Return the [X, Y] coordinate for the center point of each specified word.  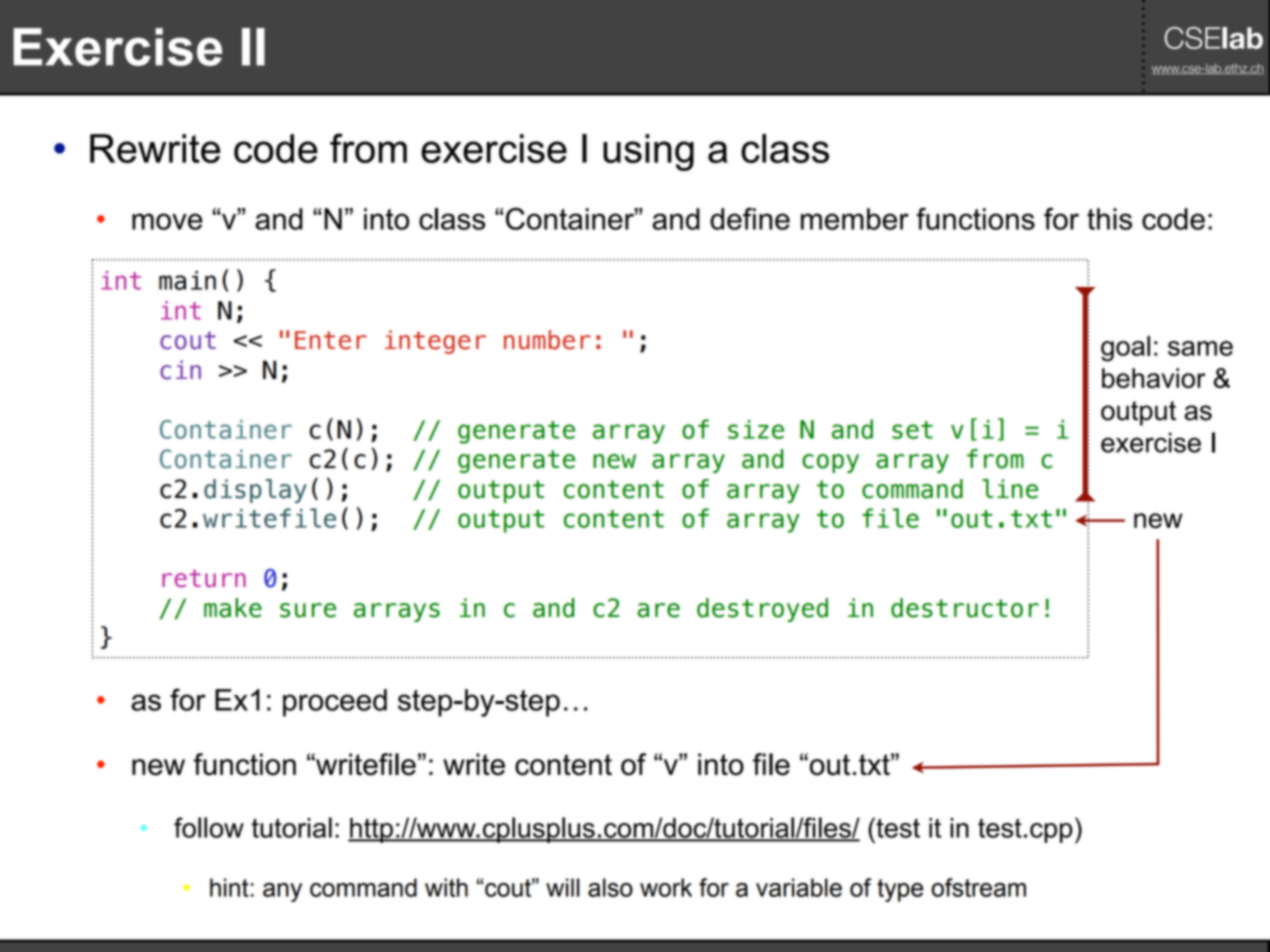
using [648, 152]
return [204, 578]
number [547, 340]
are [658, 610]
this [1109, 219]
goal [1125, 349]
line [1010, 489]
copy [830, 463]
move [167, 221]
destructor [965, 608]
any [282, 892]
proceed [335, 703]
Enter [331, 340]
